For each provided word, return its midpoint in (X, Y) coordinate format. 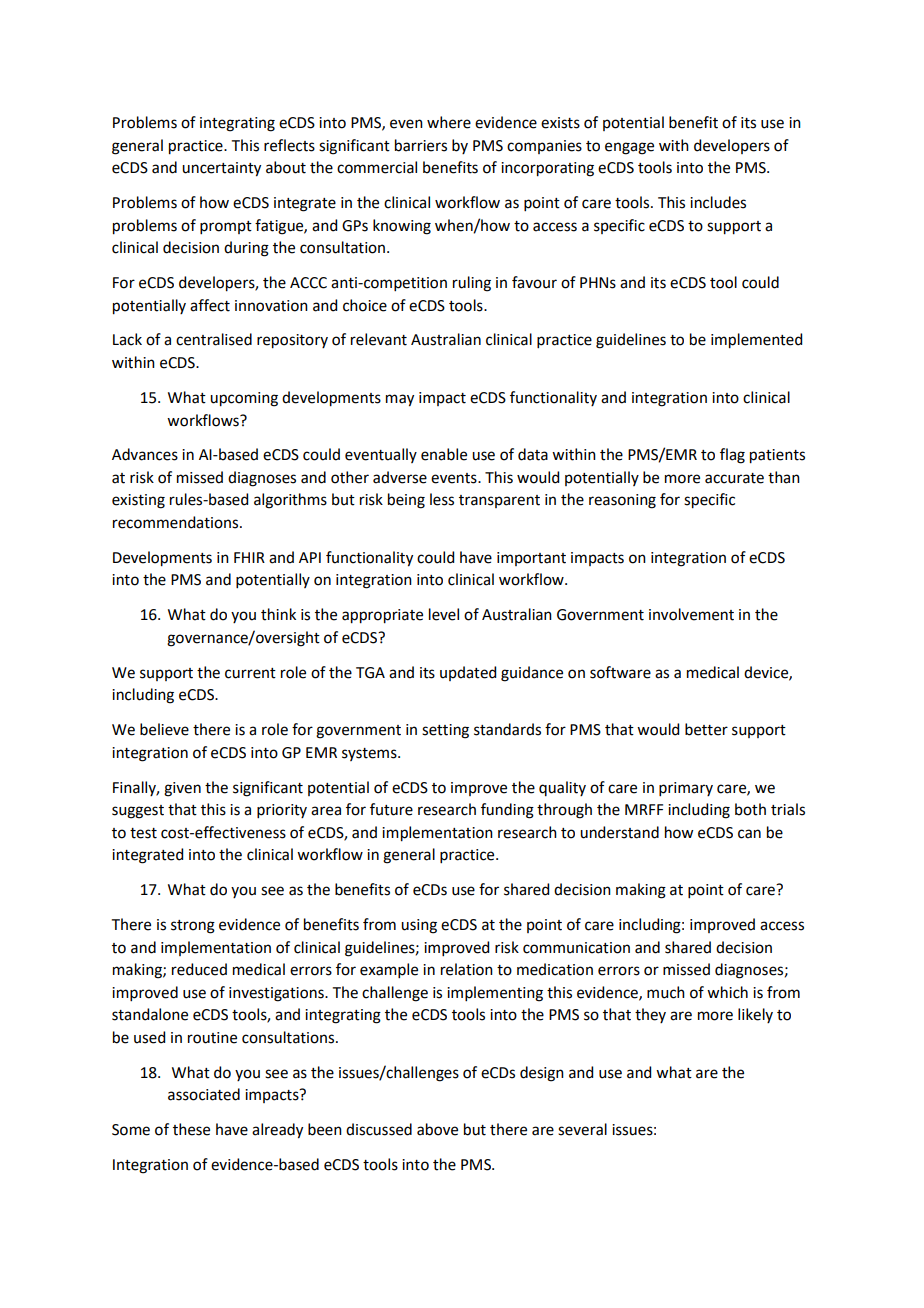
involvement (691, 614)
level (444, 614)
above (437, 1129)
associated (204, 1094)
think (278, 614)
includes (718, 202)
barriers (421, 145)
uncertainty (221, 169)
